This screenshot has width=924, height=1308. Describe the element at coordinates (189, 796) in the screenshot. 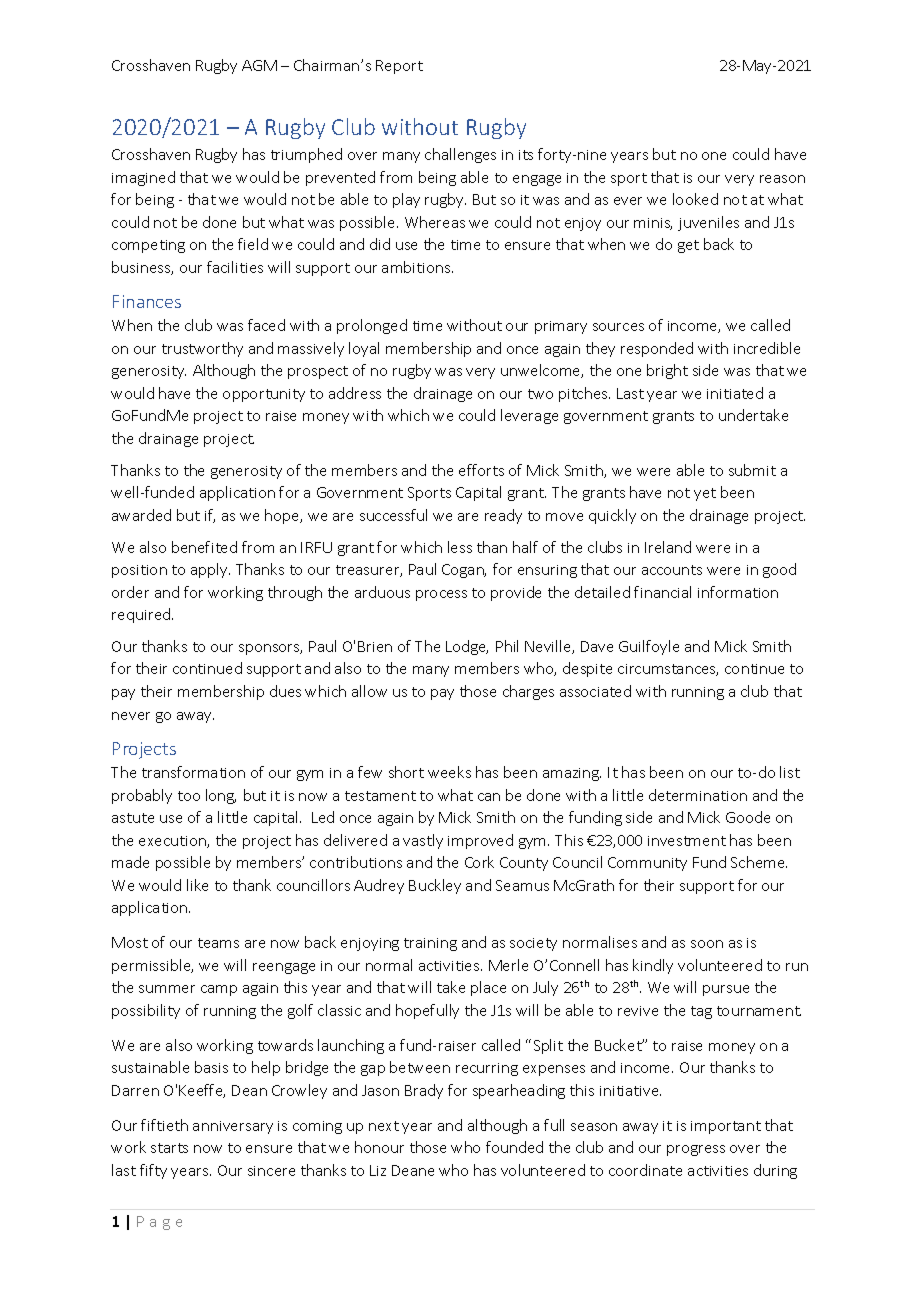

I see `too` at that location.
